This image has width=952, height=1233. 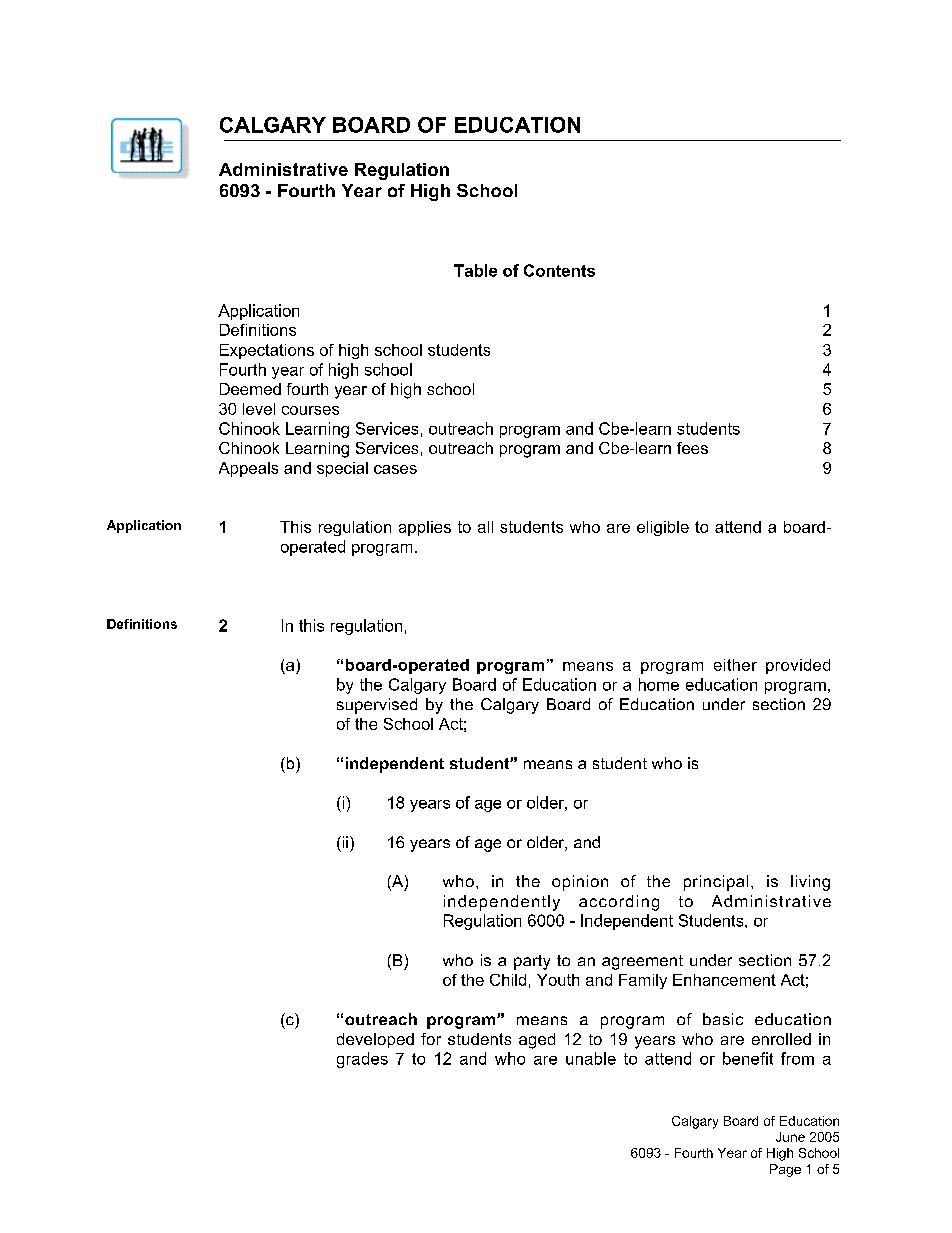 What do you see at coordinates (425, 528) in the image?
I see `applies` at bounding box center [425, 528].
